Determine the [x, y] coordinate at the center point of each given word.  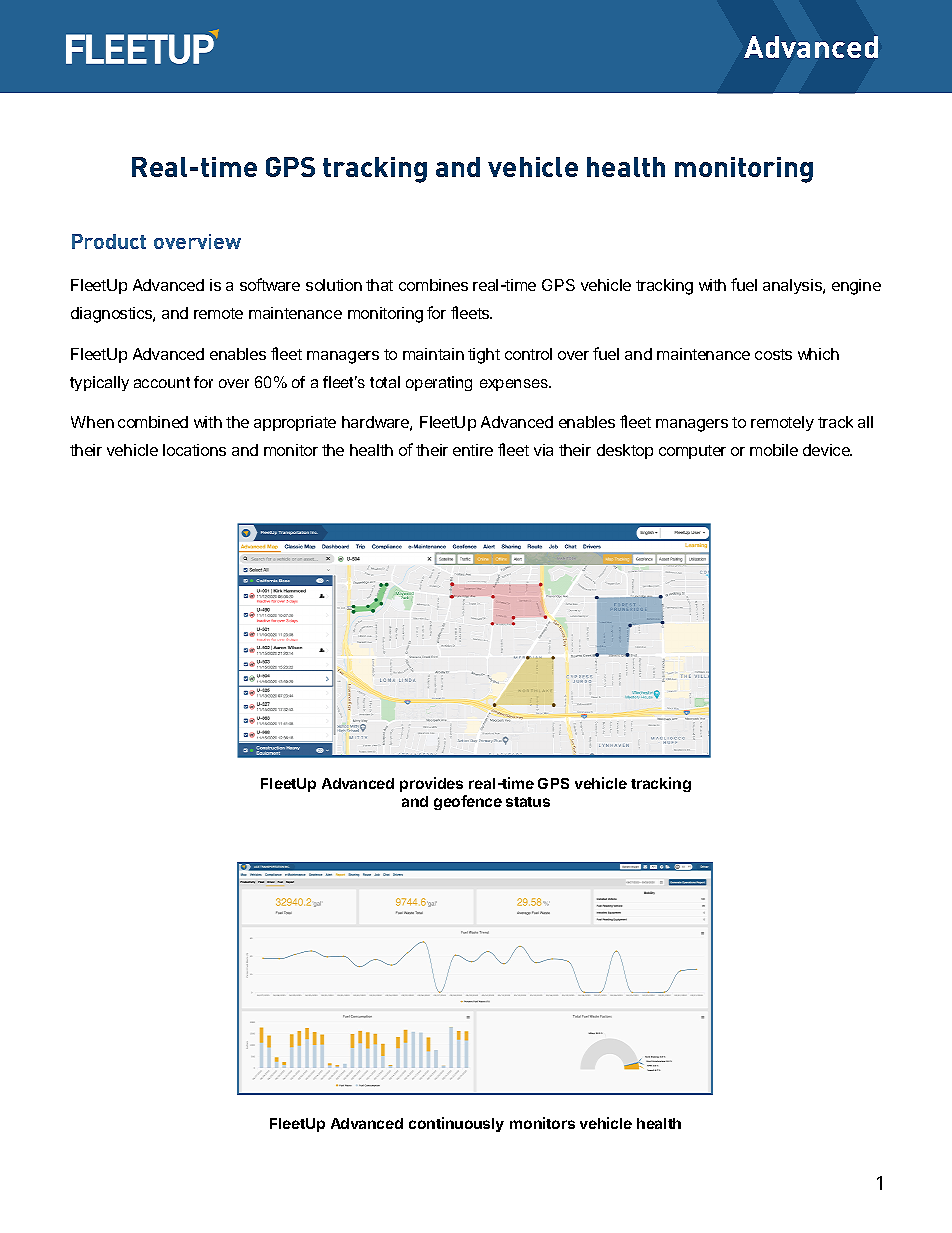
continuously [456, 1124]
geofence [468, 802]
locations [194, 450]
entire [473, 450]
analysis [793, 286]
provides [431, 784]
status [528, 802]
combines [433, 285]
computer [692, 452]
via [543, 450]
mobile [774, 450]
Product [109, 241]
